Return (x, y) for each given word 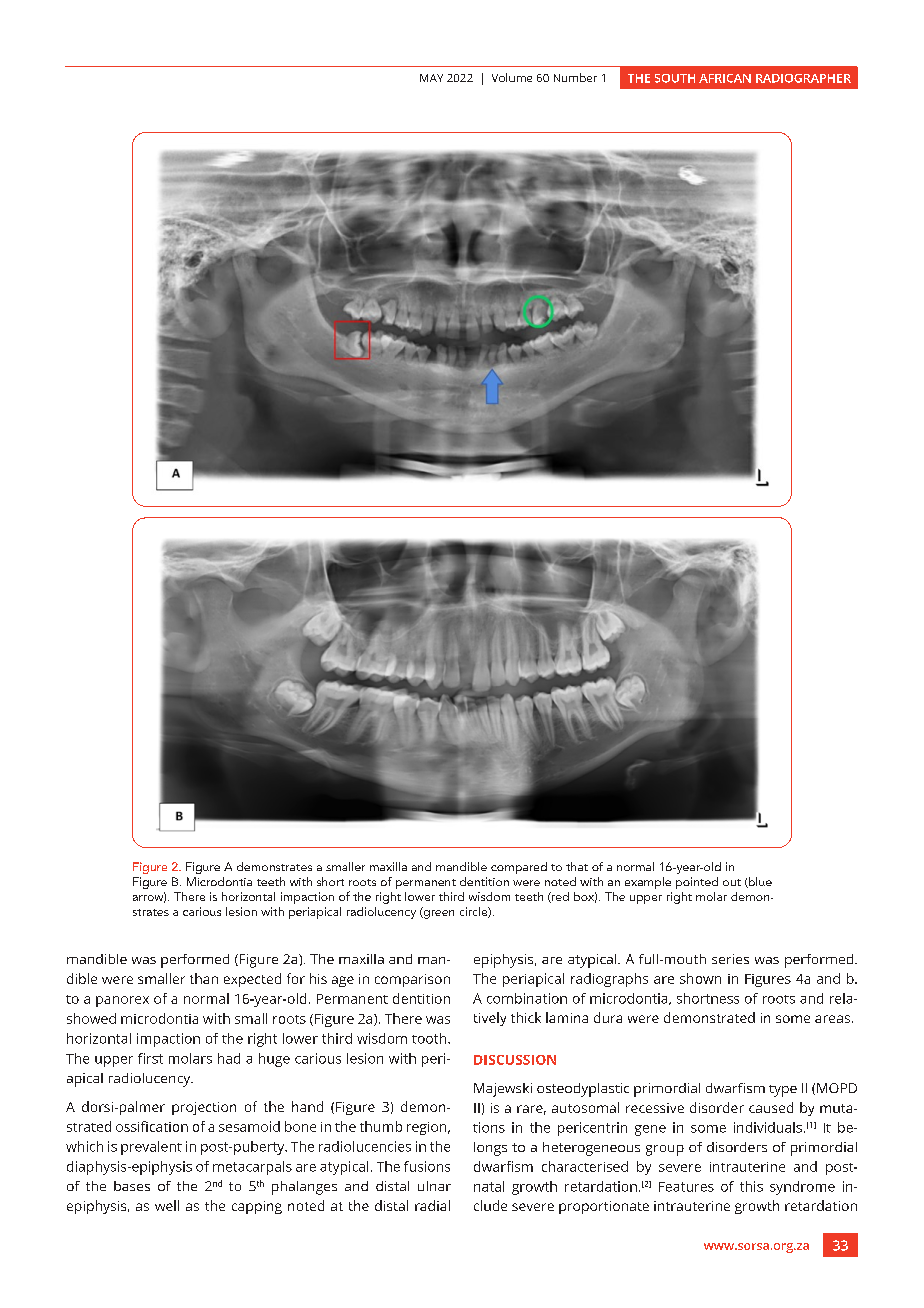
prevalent (151, 1148)
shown (700, 978)
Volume (512, 77)
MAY (431, 78)
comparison (412, 980)
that (577, 866)
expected (252, 980)
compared (519, 868)
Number (575, 77)
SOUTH (675, 78)
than (204, 978)
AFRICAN (725, 78)
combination (527, 998)
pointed (697, 883)
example (648, 883)
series (730, 959)
